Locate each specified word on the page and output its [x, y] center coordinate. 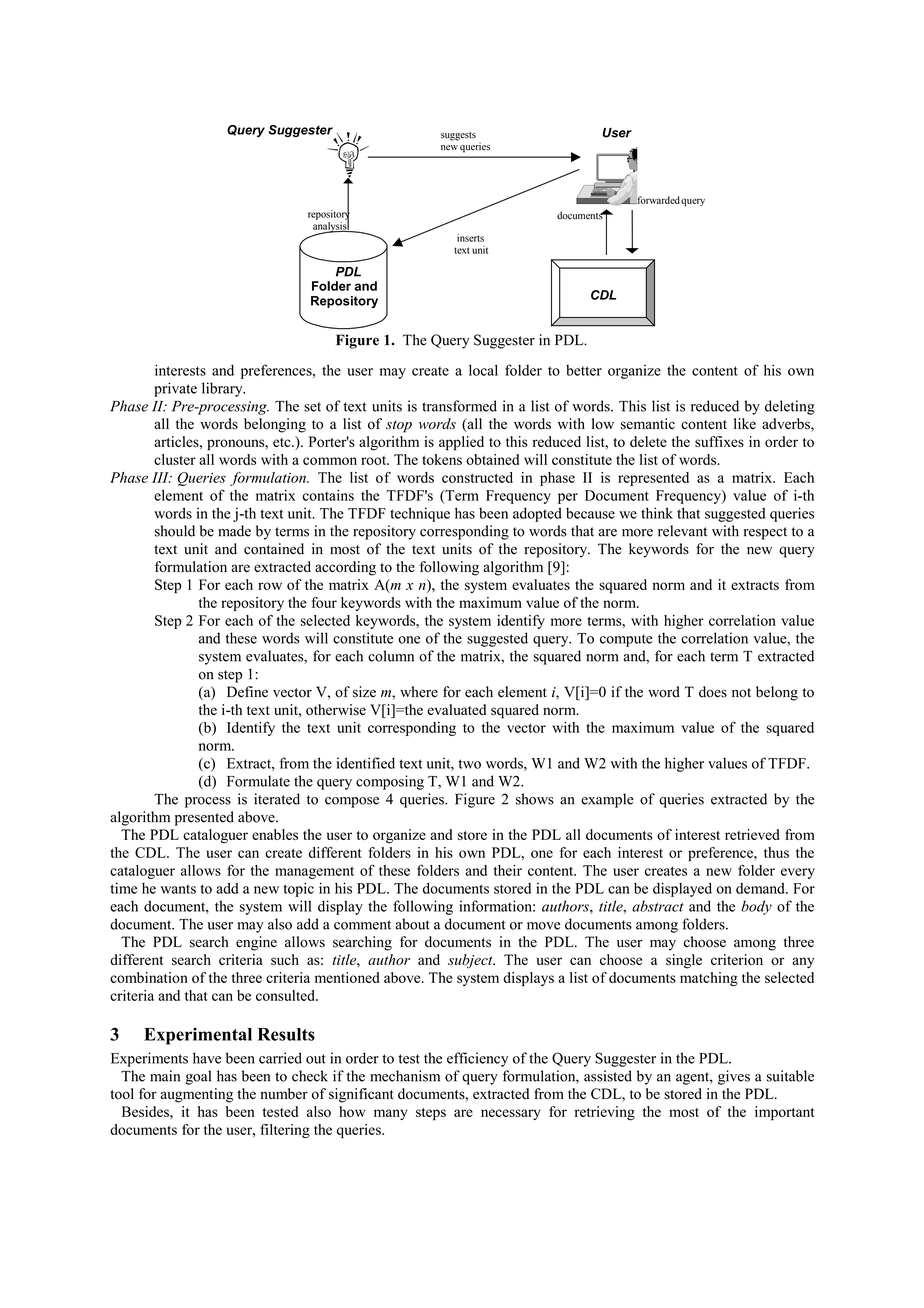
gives [734, 1077]
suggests [458, 136]
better [584, 370]
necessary [511, 1114]
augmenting [197, 1095]
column [391, 656]
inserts [470, 238]
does [713, 692]
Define [247, 692]
